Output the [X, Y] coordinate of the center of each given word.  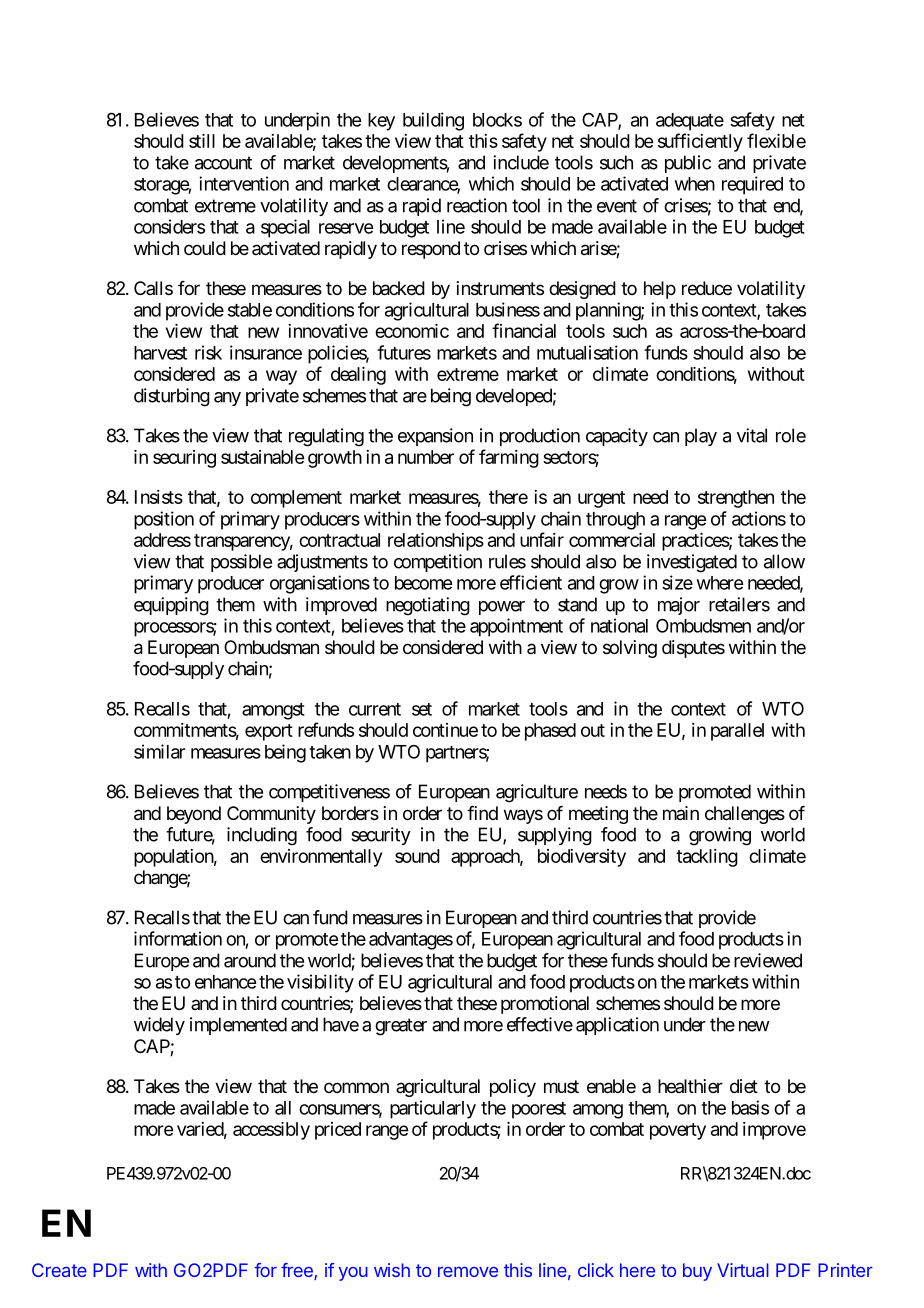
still [202, 141]
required [752, 185]
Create [59, 1270]
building [433, 121]
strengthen [736, 499]
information [178, 938]
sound [417, 856]
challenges [745, 815]
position [164, 520]
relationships [436, 542]
